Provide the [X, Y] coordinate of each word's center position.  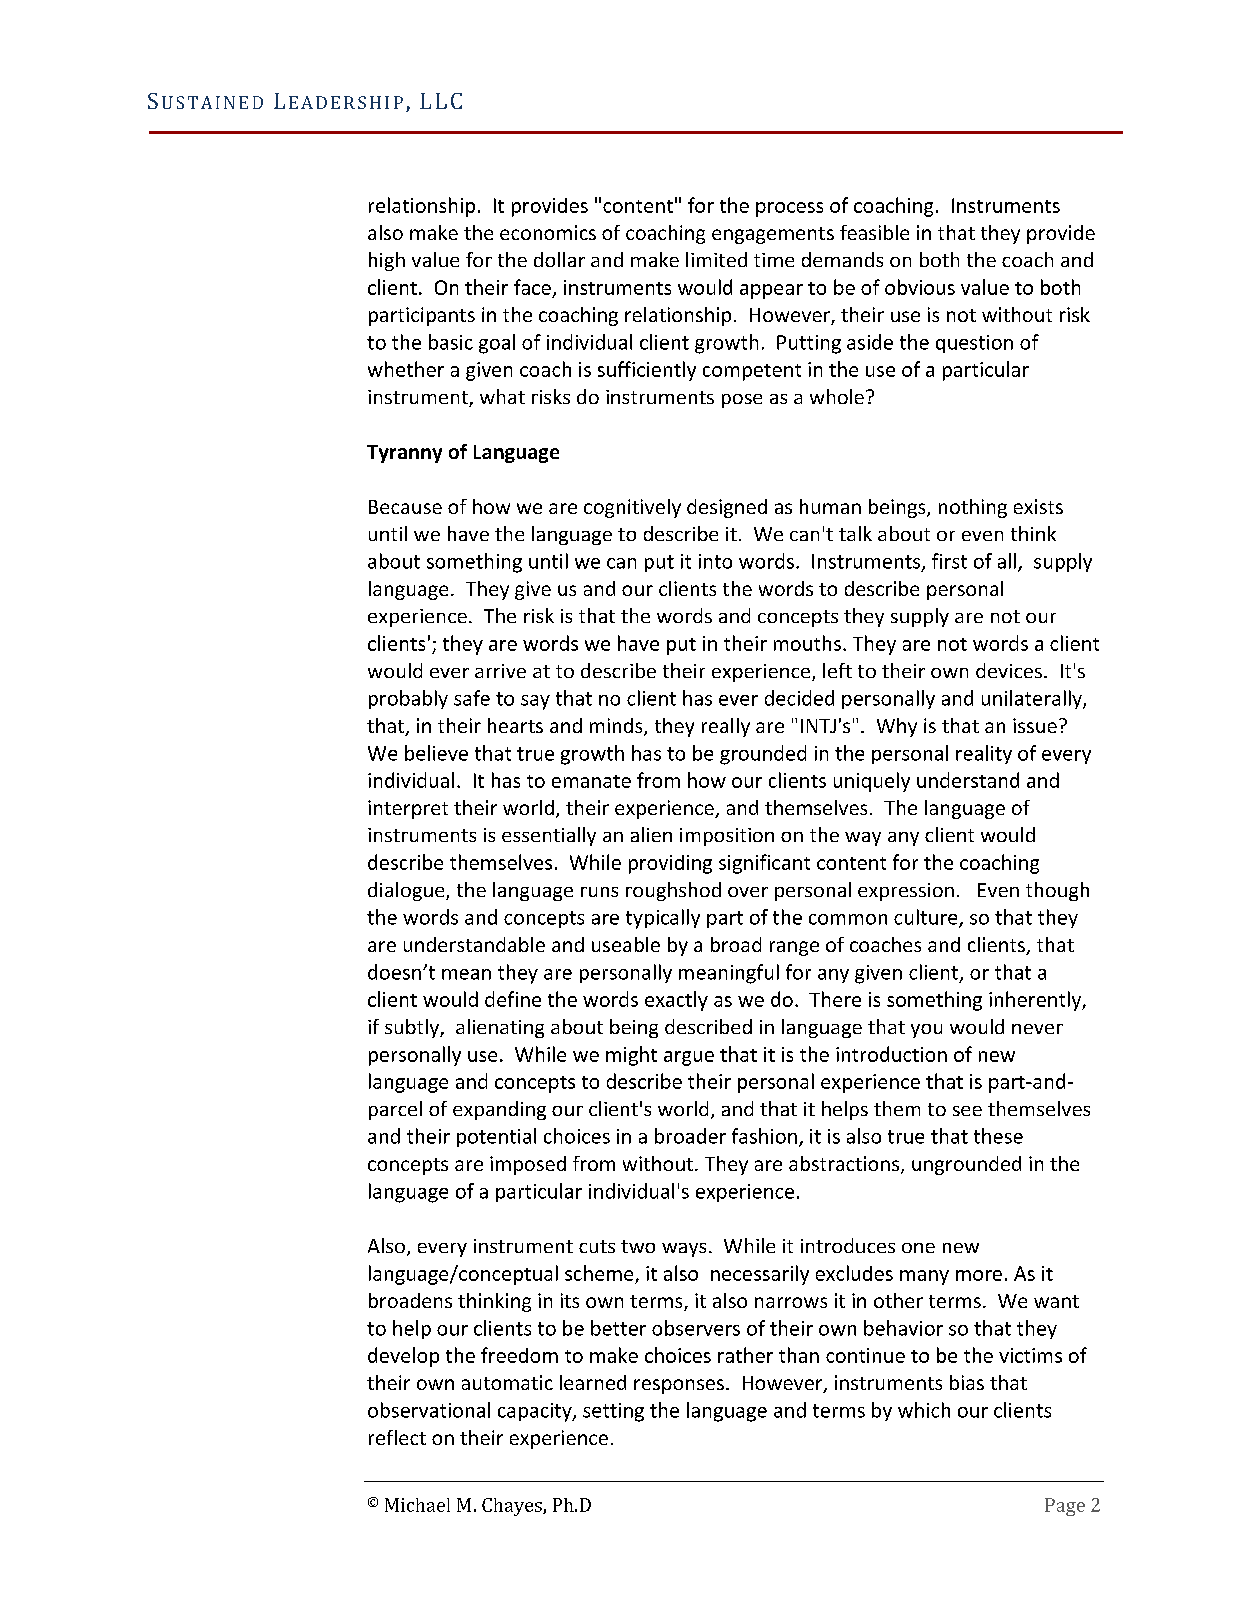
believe [436, 753]
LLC [441, 101]
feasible [874, 232]
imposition [727, 837]
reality [984, 754]
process [789, 209]
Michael [417, 1505]
